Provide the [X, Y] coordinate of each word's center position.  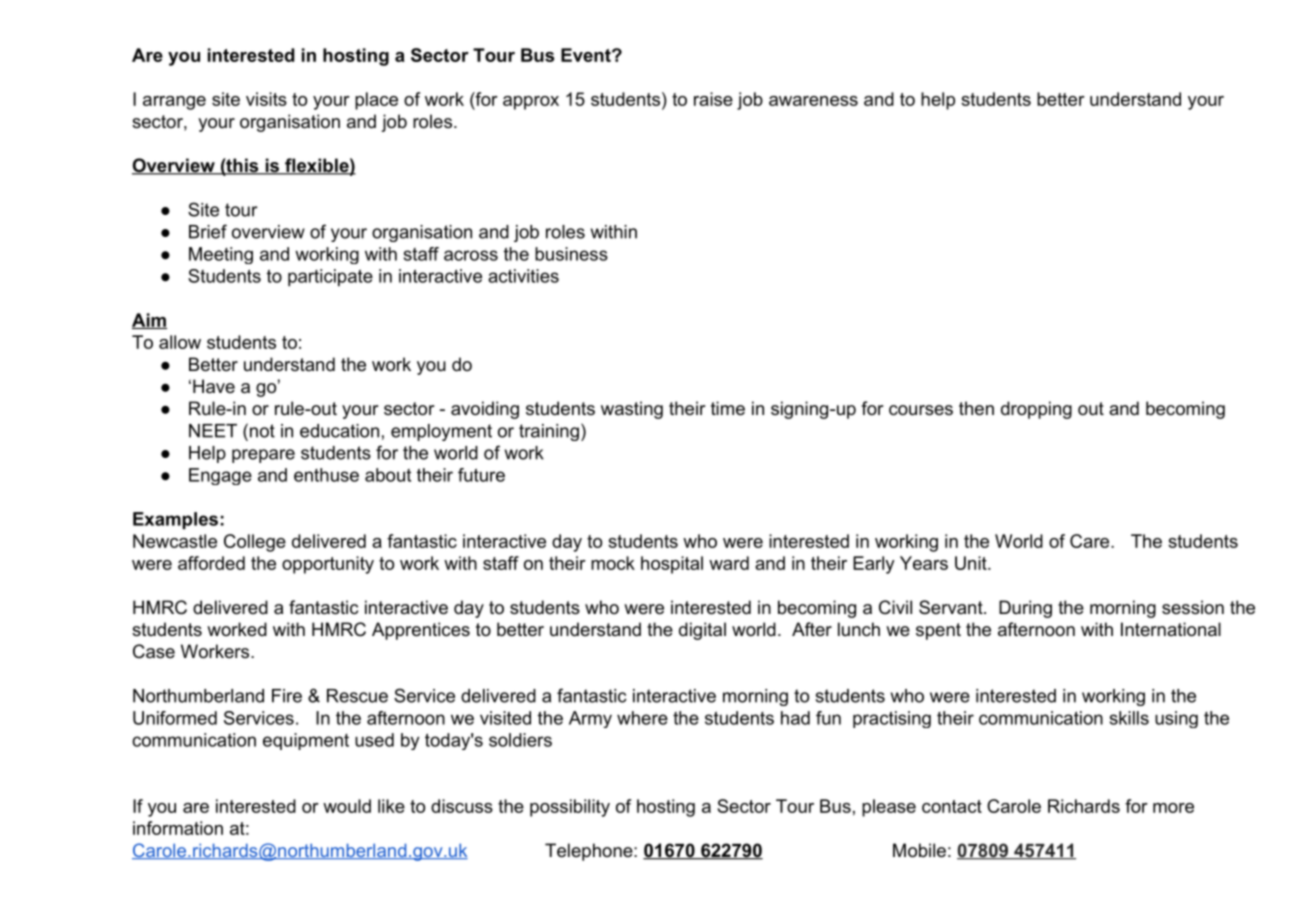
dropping [1036, 410]
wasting [632, 410]
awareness [813, 101]
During [1025, 609]
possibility [570, 808]
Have [214, 386]
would [347, 806]
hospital [672, 565]
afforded [211, 563]
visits [266, 99]
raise [713, 99]
